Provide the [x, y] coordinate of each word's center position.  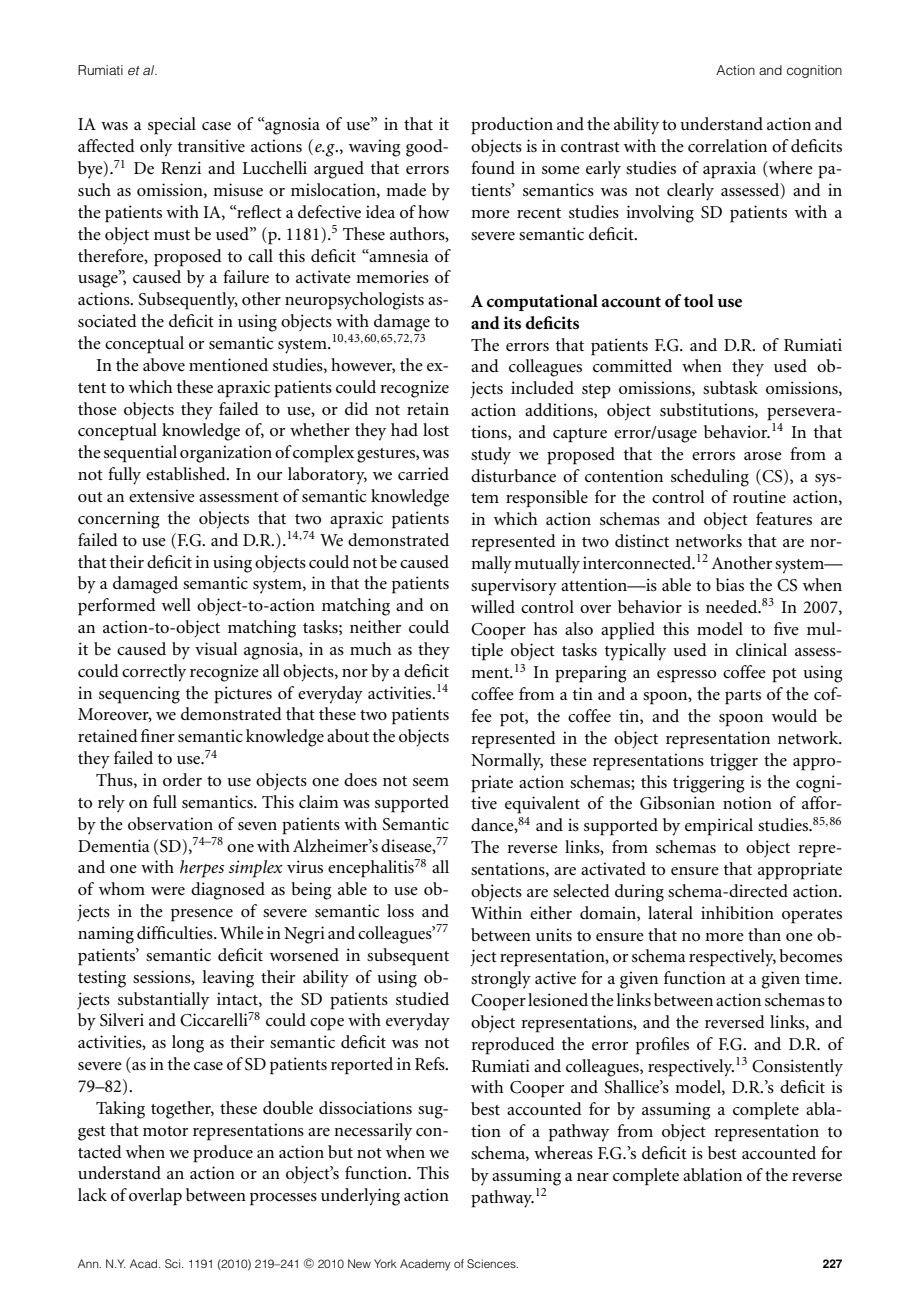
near [593, 1177]
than [764, 934]
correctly [154, 673]
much [371, 648]
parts [743, 697]
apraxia [729, 170]
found [493, 167]
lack [92, 1194]
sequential [140, 454]
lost [436, 429]
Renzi [181, 167]
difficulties [176, 932]
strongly [501, 980]
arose [763, 456]
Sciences [492, 1264]
